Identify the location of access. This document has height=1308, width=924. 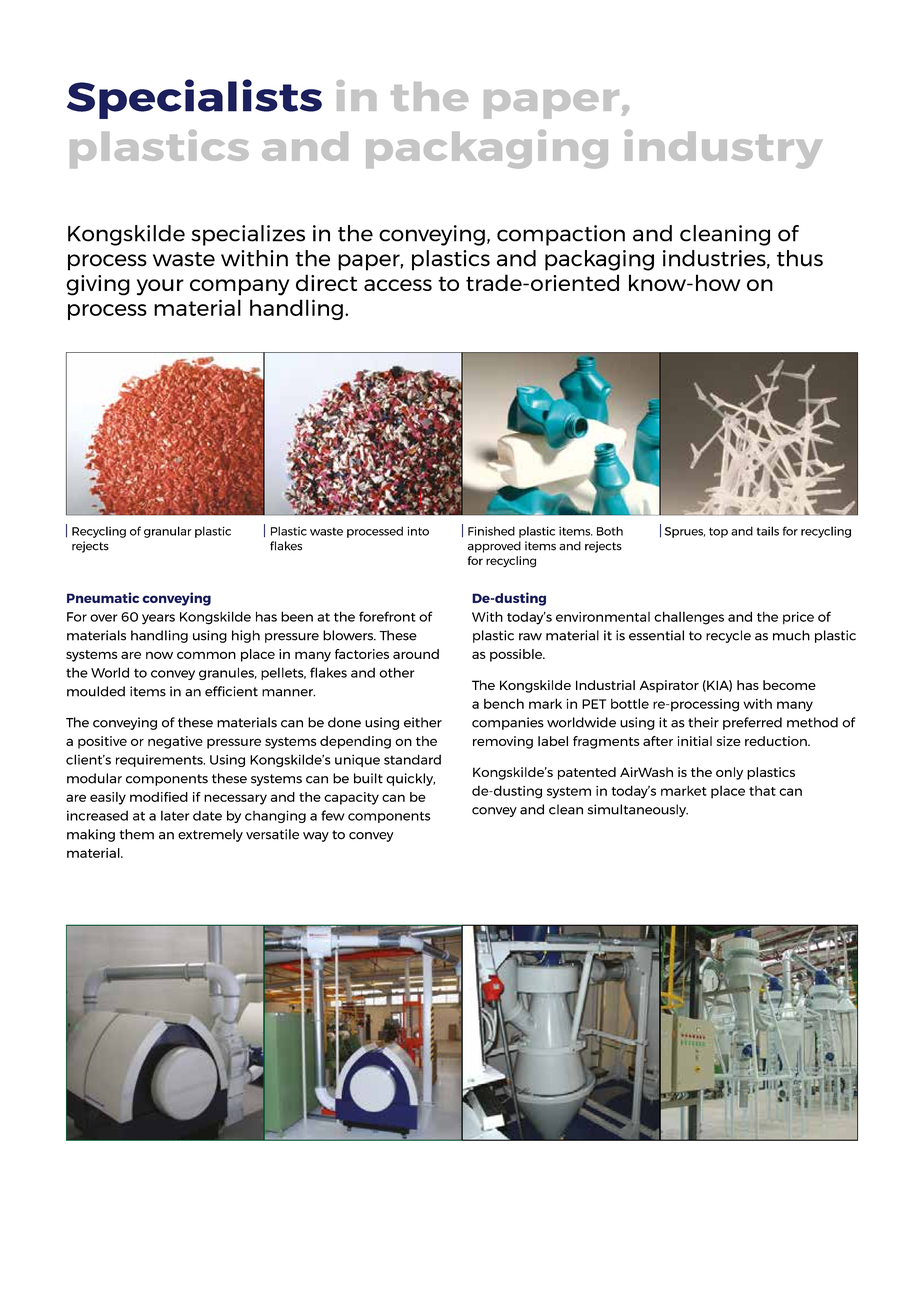
(398, 285).
